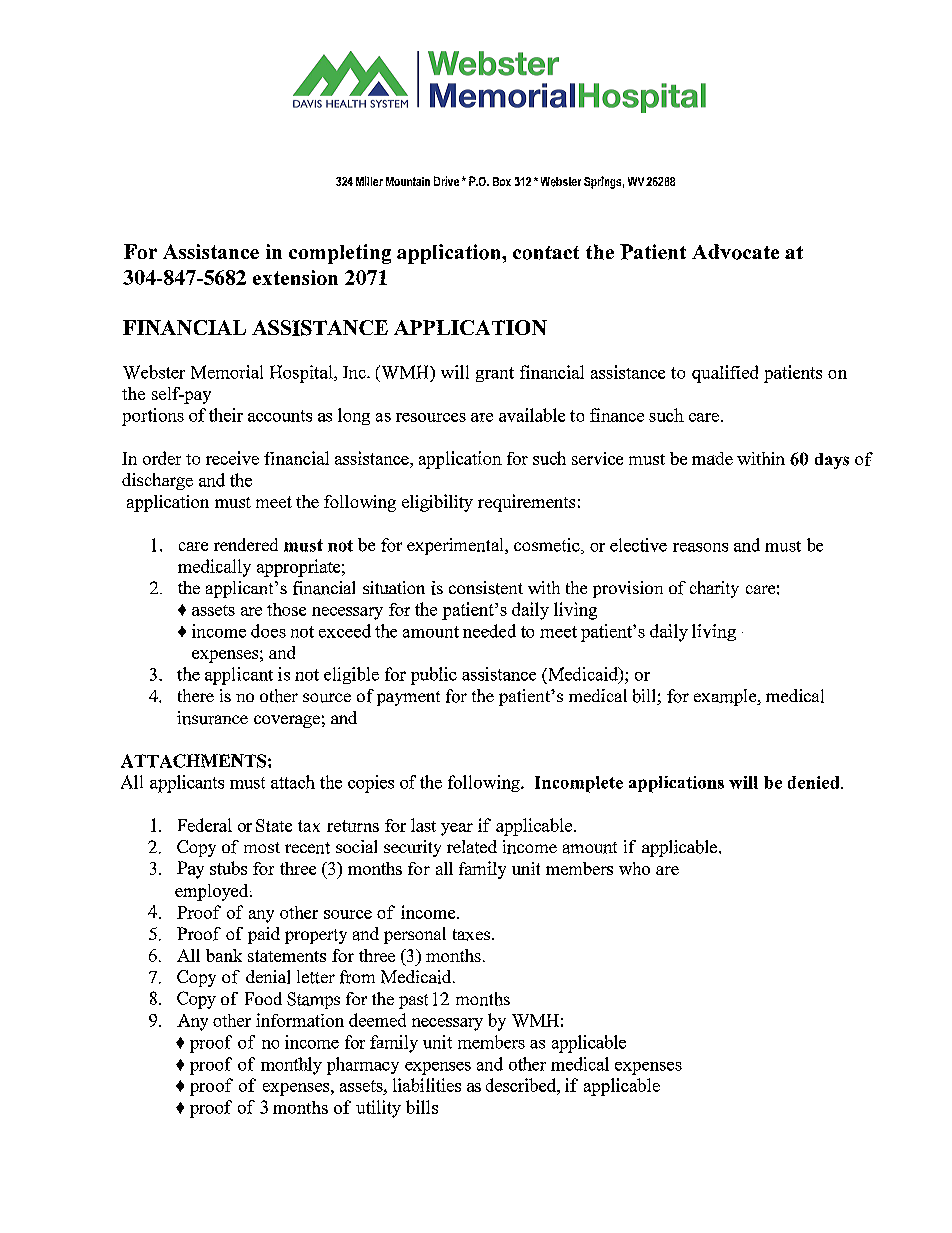  I want to click on related, so click(472, 847).
